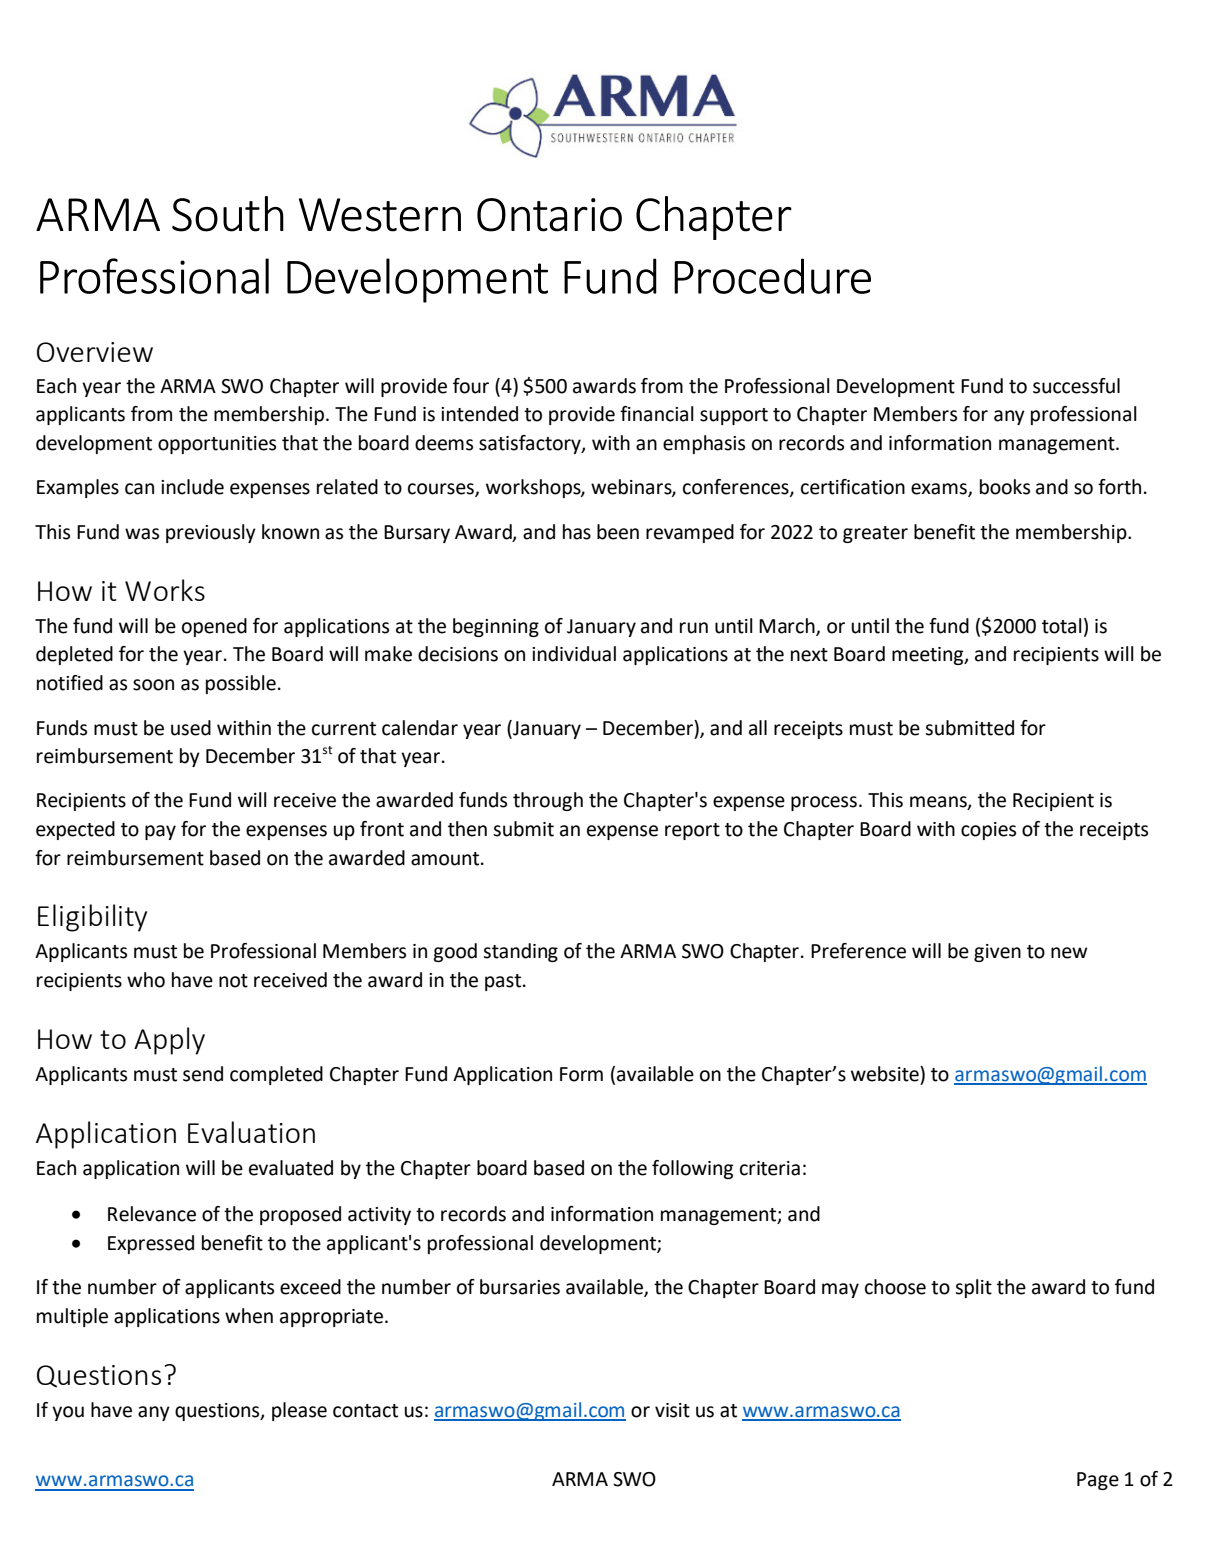 Image resolution: width=1208 pixels, height=1563 pixels. What do you see at coordinates (299, 1411) in the document?
I see `please` at bounding box center [299, 1411].
